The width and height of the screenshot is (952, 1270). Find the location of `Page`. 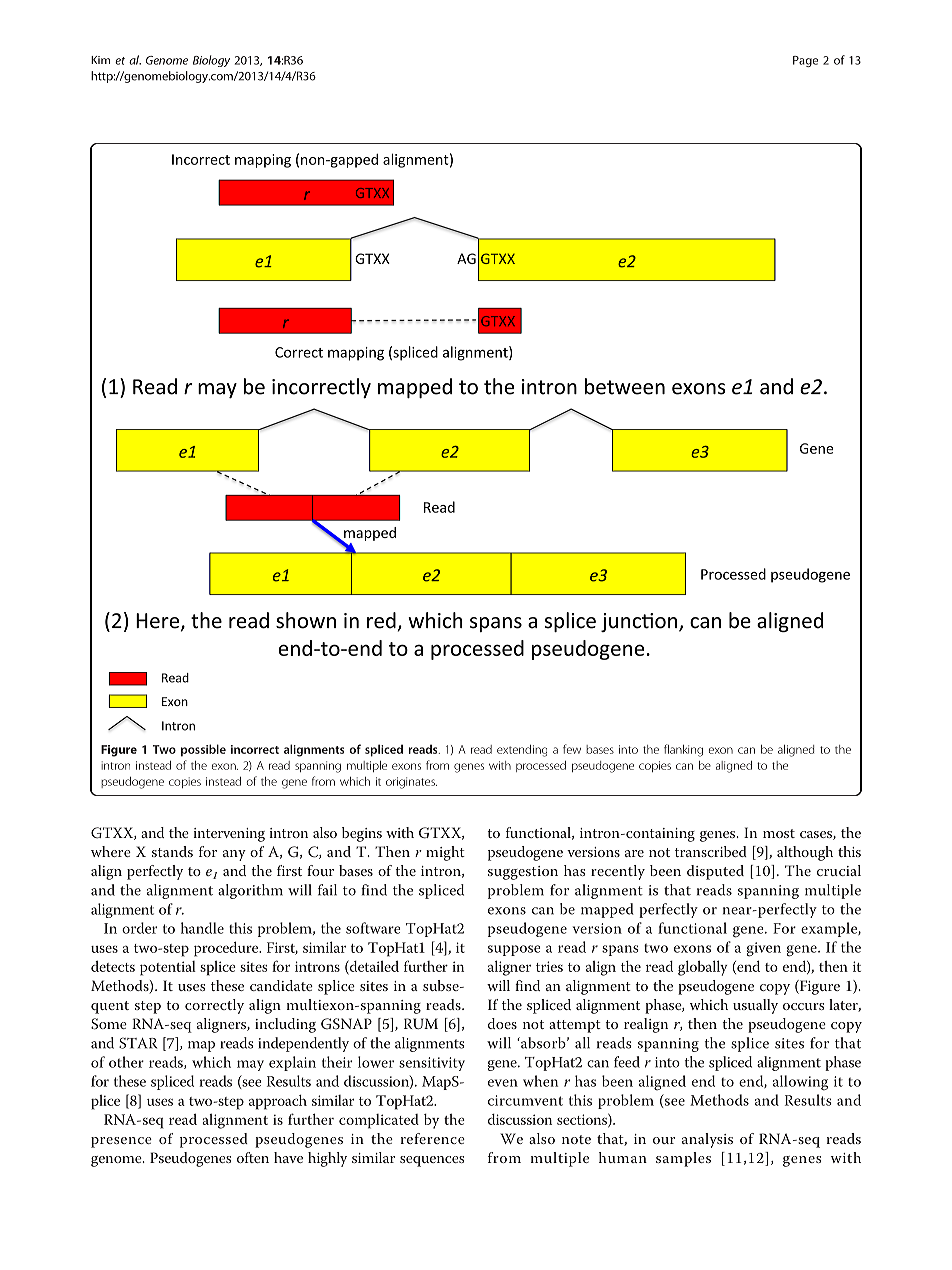

Page is located at coordinates (805, 61).
